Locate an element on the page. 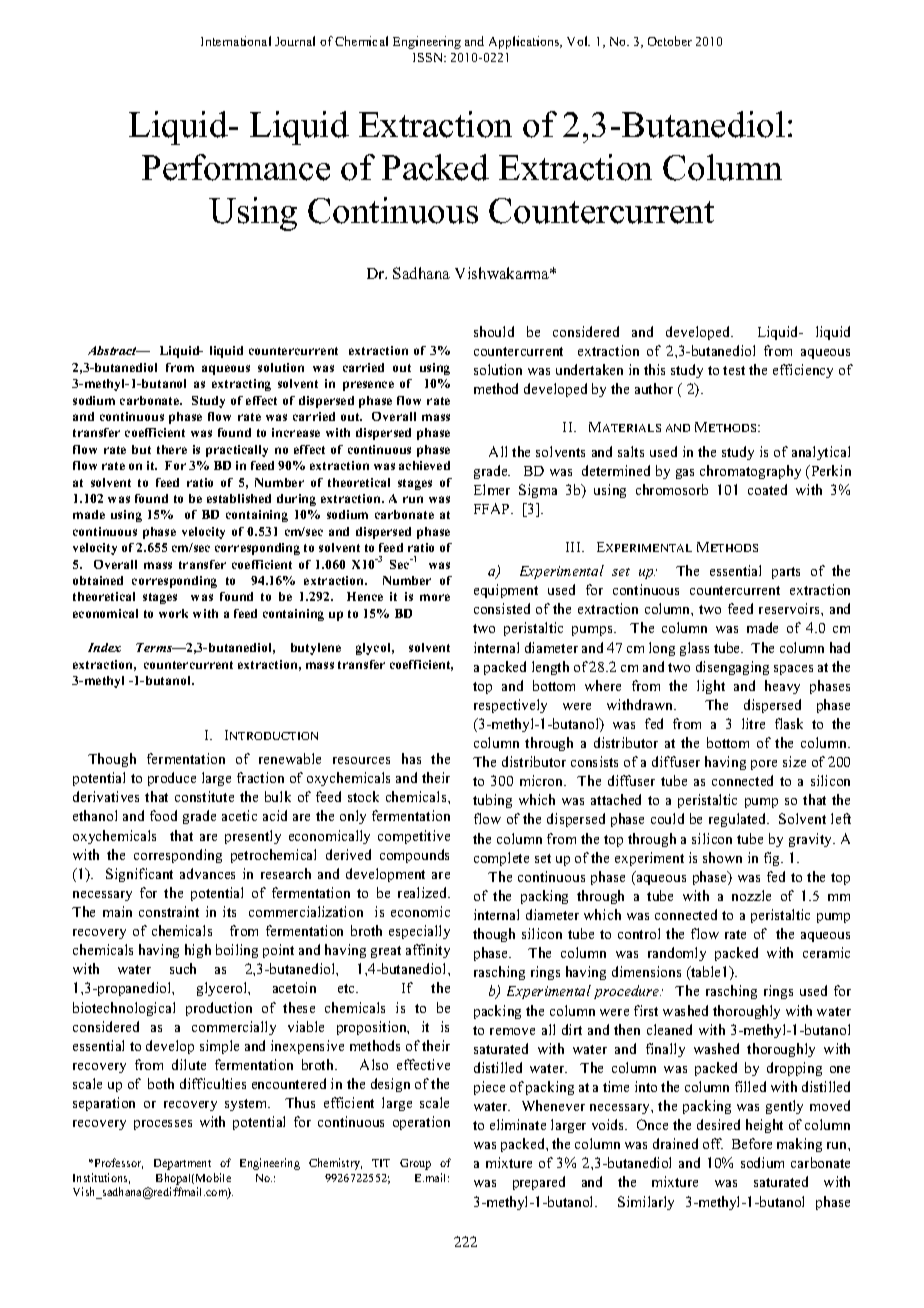  Department is located at coordinates (182, 1164).
